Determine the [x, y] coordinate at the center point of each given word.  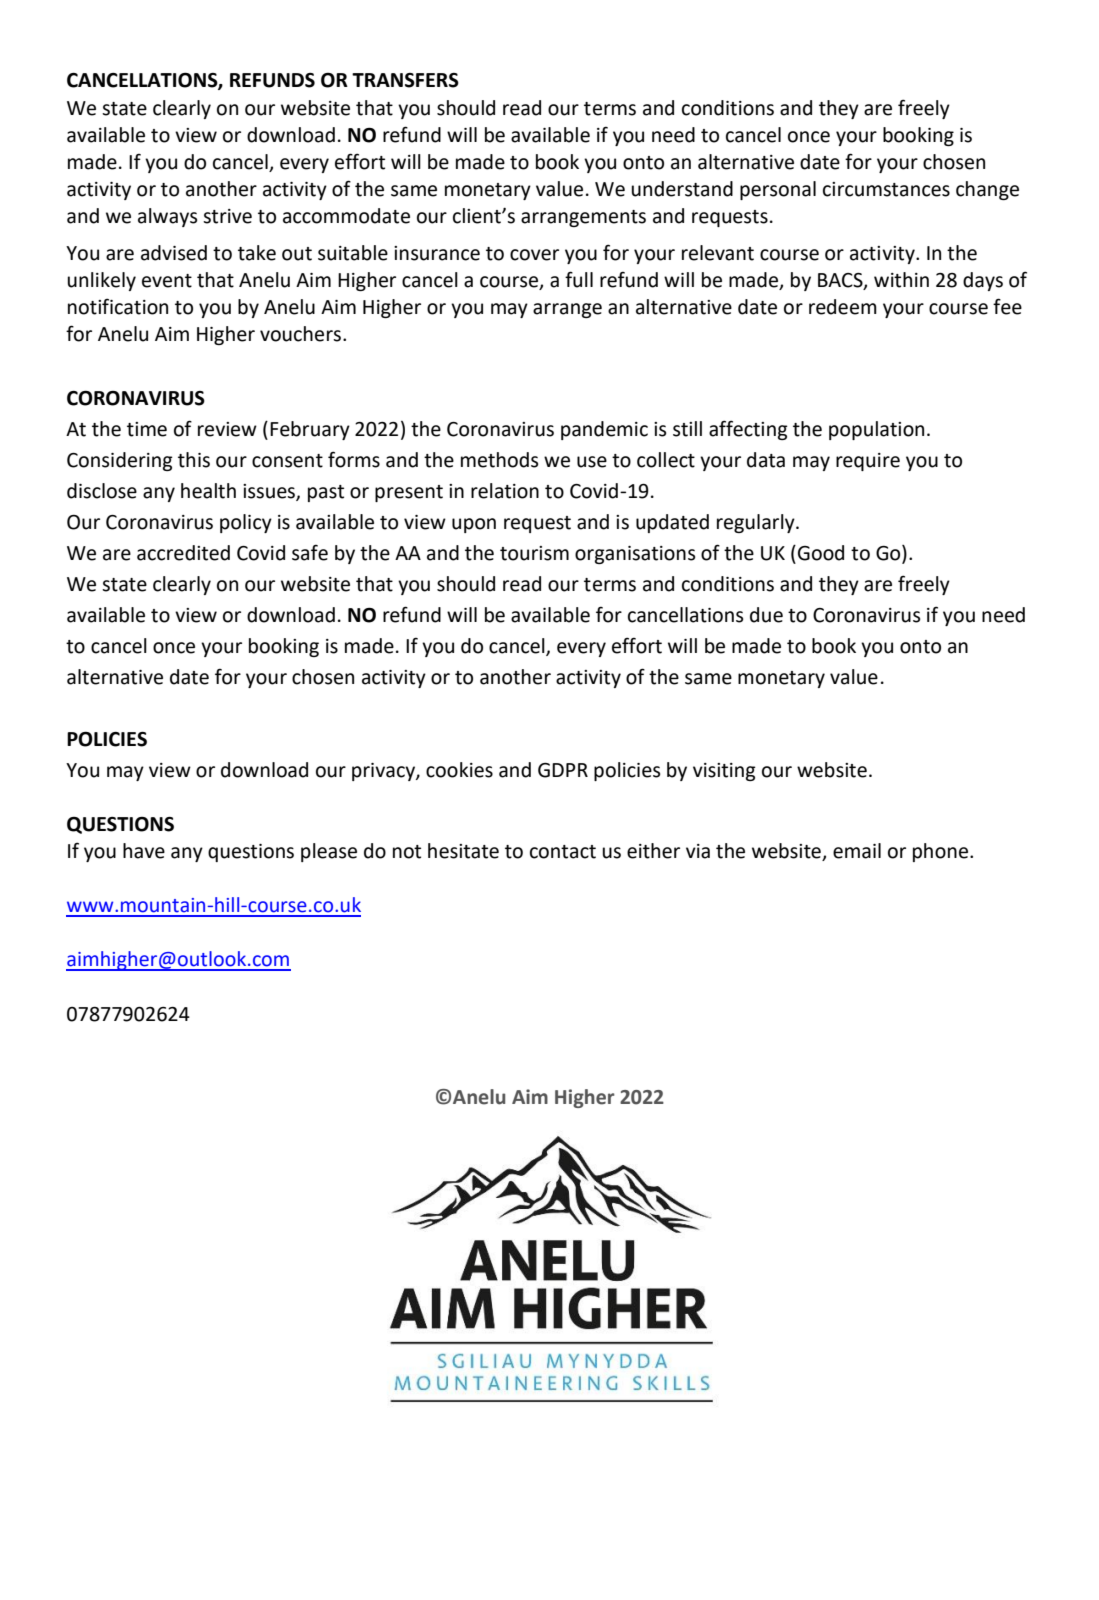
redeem [843, 307]
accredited [183, 553]
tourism [534, 553]
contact [563, 852]
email [857, 851]
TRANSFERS [405, 80]
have [144, 851]
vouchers [300, 334]
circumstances [886, 189]
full [579, 279]
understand [682, 189]
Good [821, 553]
